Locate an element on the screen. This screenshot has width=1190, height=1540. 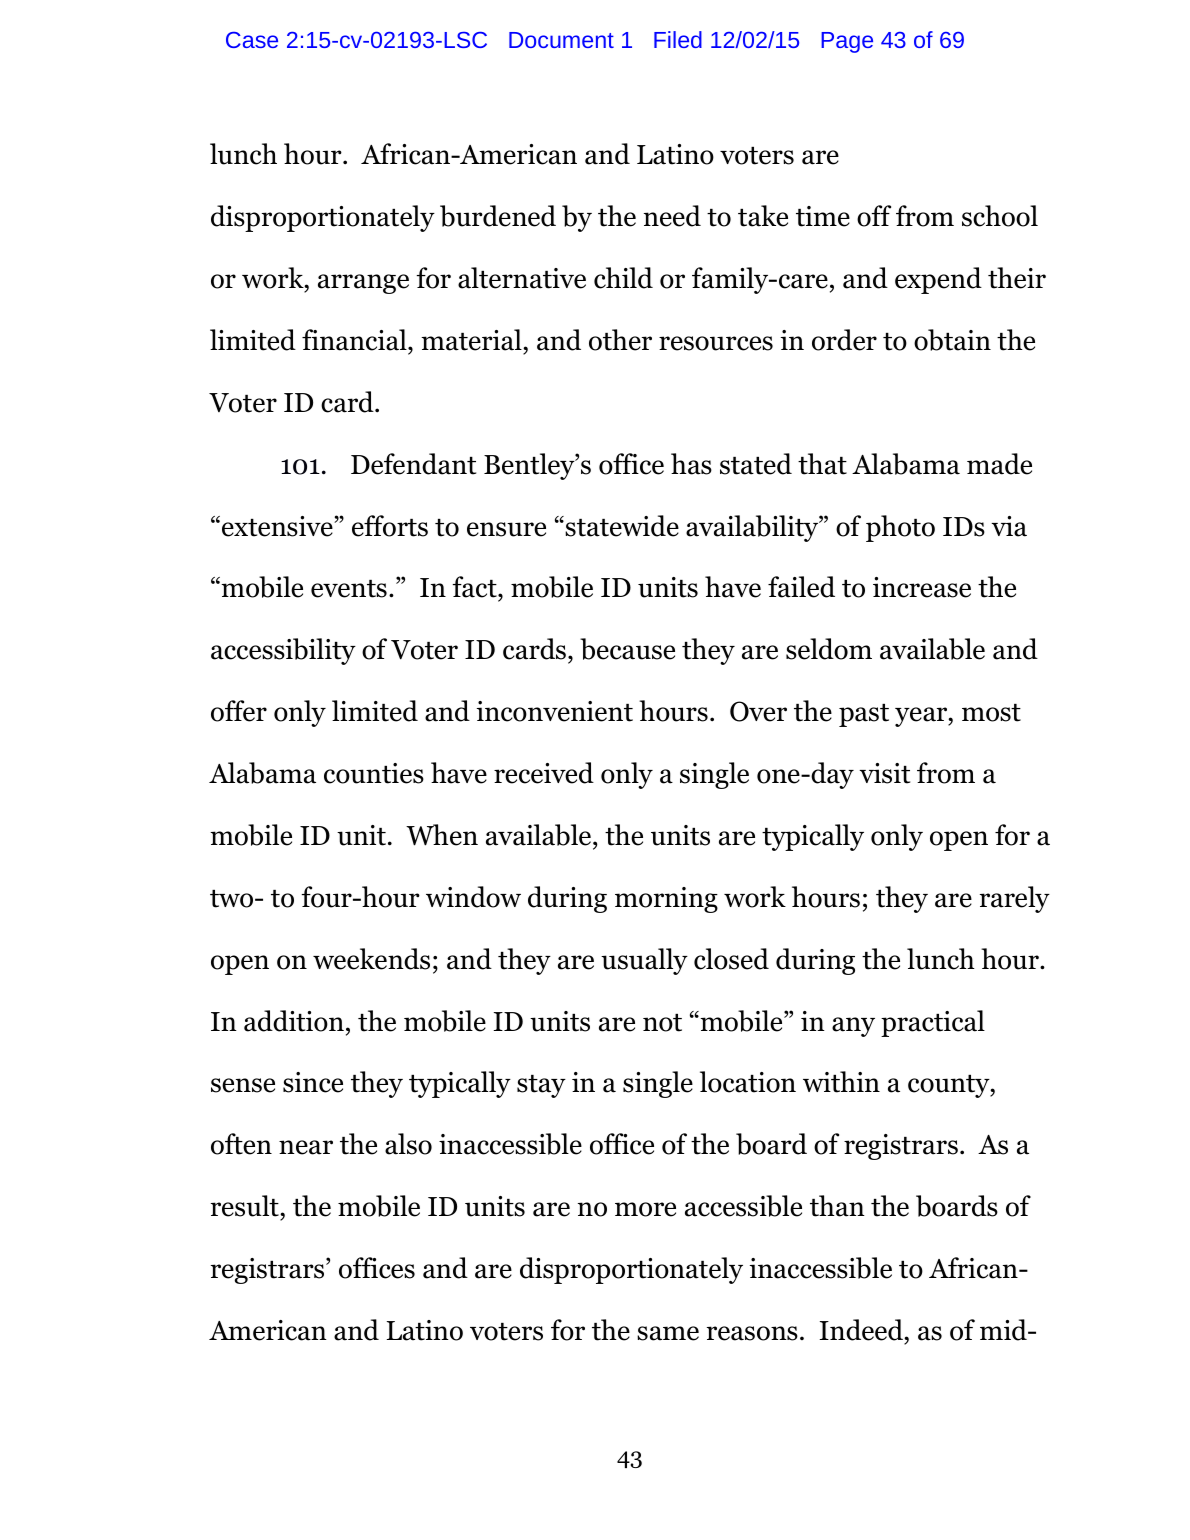
Page is located at coordinates (847, 42).
